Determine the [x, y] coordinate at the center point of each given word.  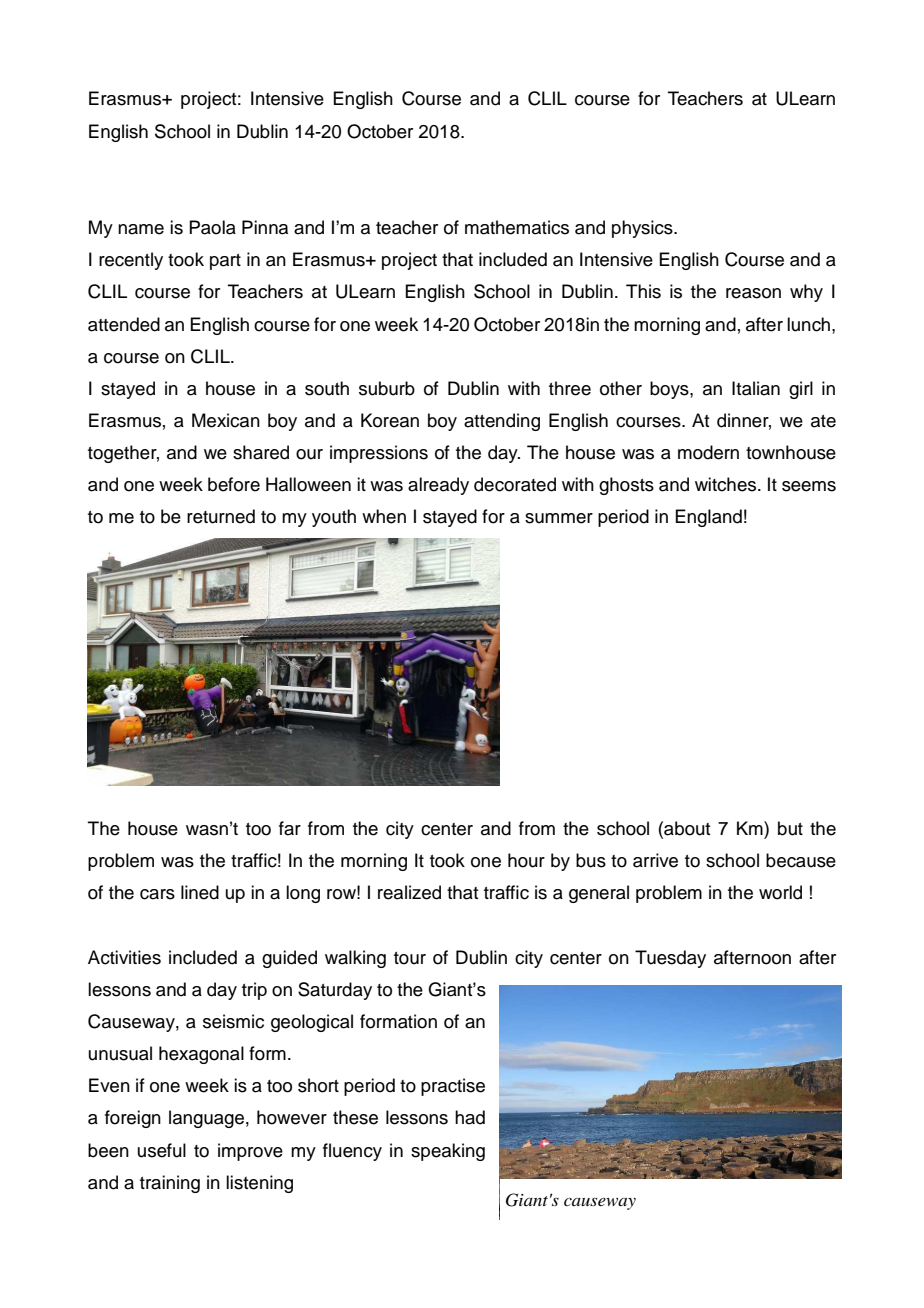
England [708, 518]
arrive [655, 860]
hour [526, 860]
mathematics [517, 227]
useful [162, 1150]
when [384, 516]
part [225, 262]
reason [753, 293]
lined [200, 892]
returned [221, 516]
